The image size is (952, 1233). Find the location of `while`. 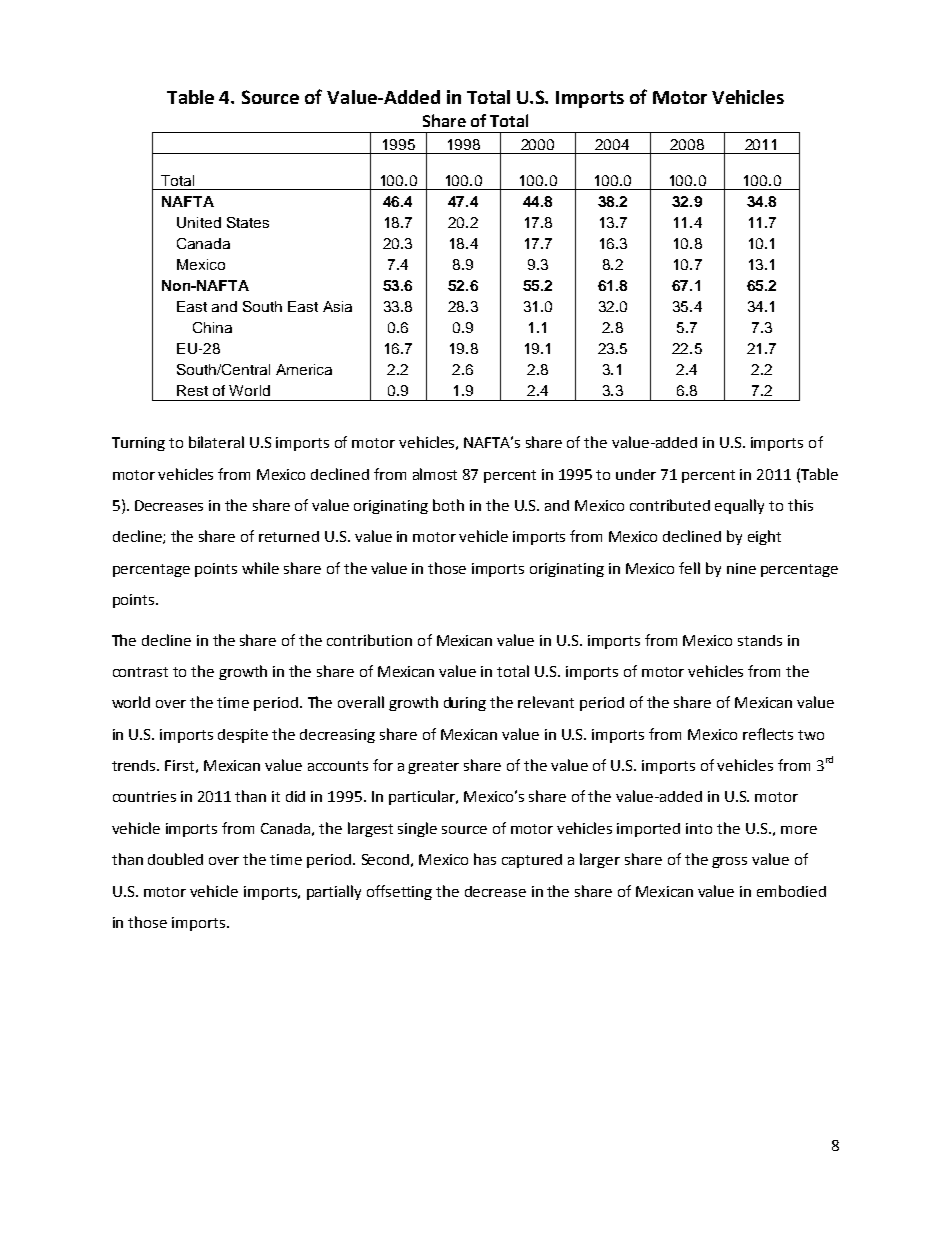

while is located at coordinates (260, 568).
